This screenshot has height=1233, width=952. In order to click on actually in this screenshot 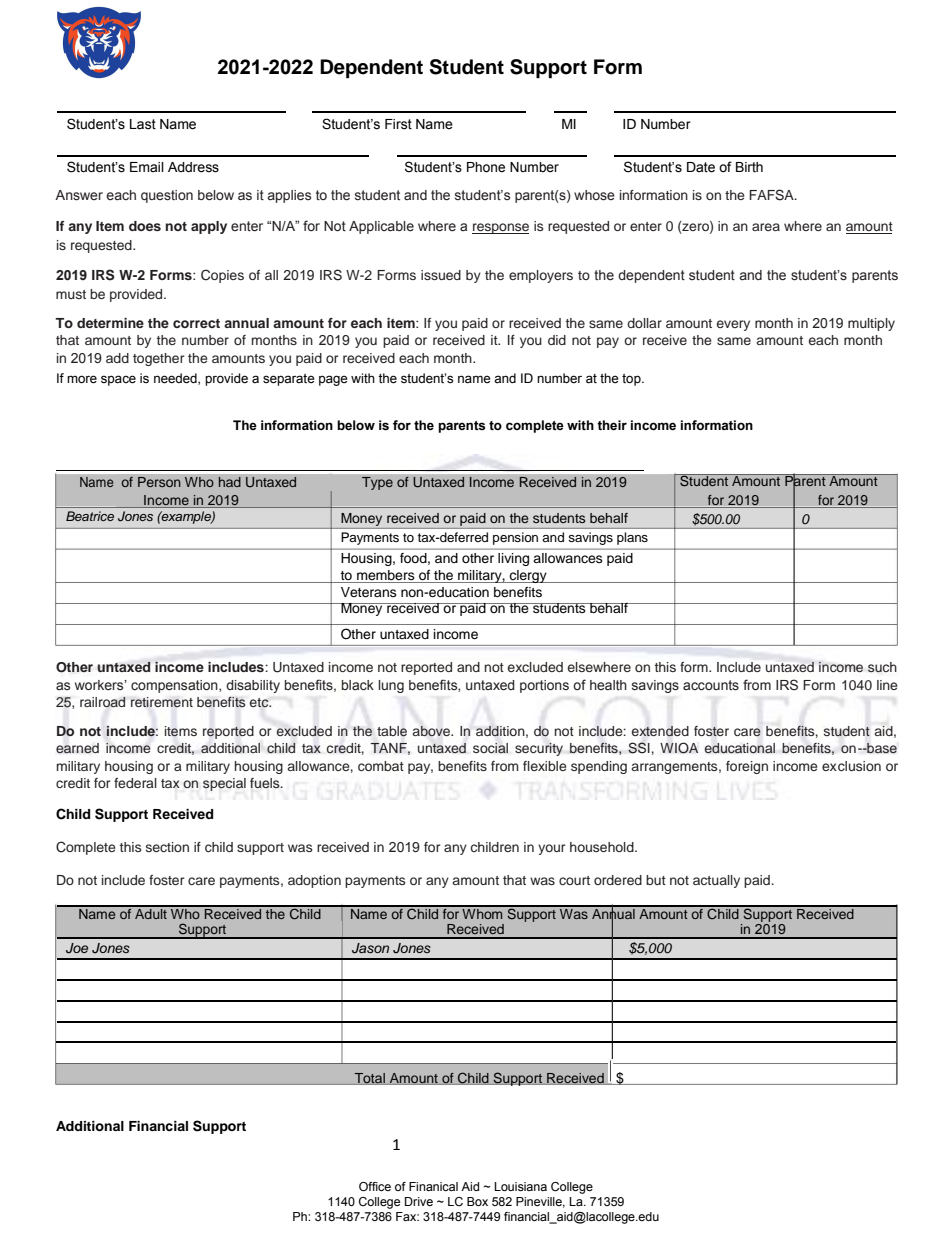, I will do `click(716, 881)`.
